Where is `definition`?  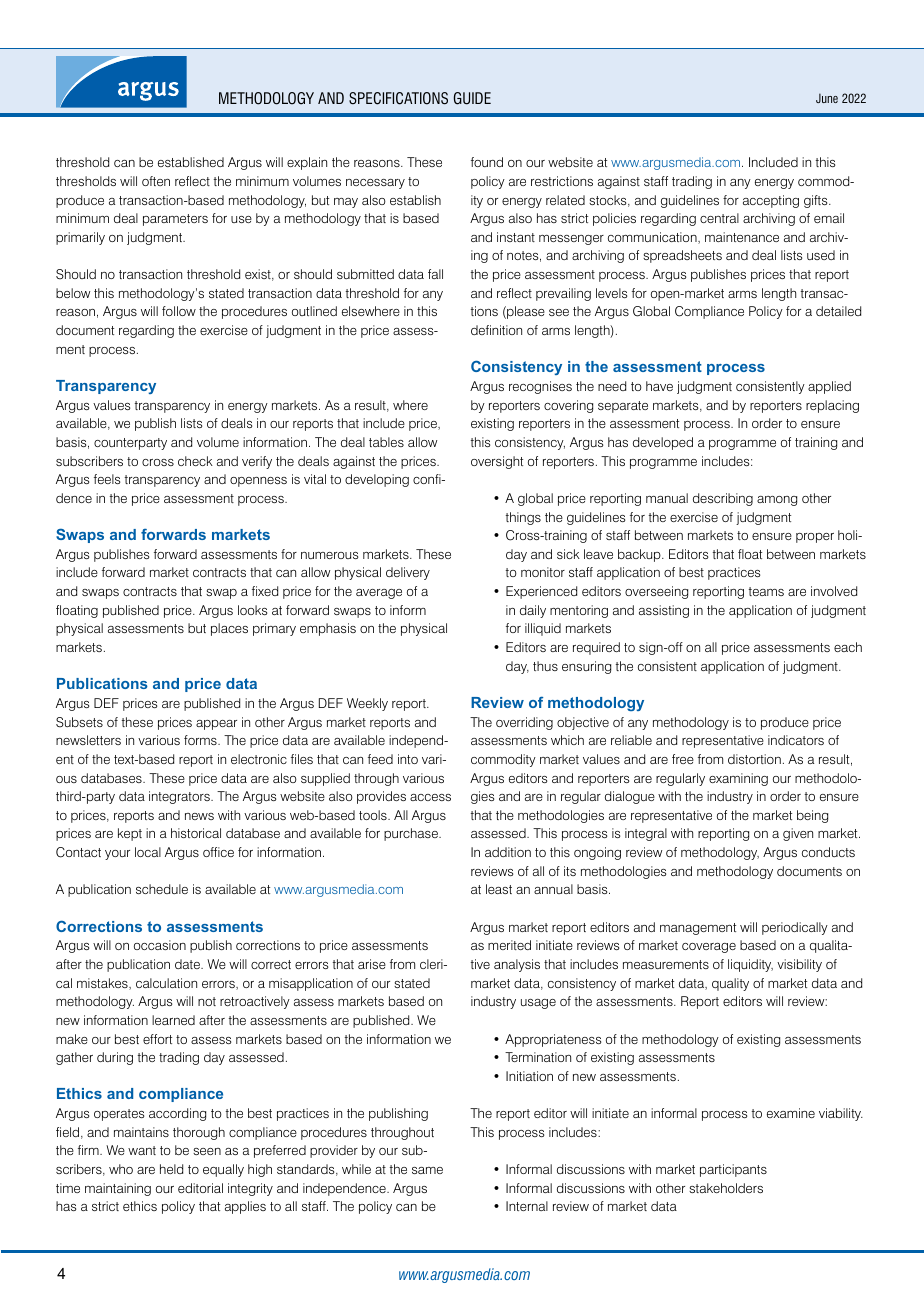 definition is located at coordinates (496, 330).
